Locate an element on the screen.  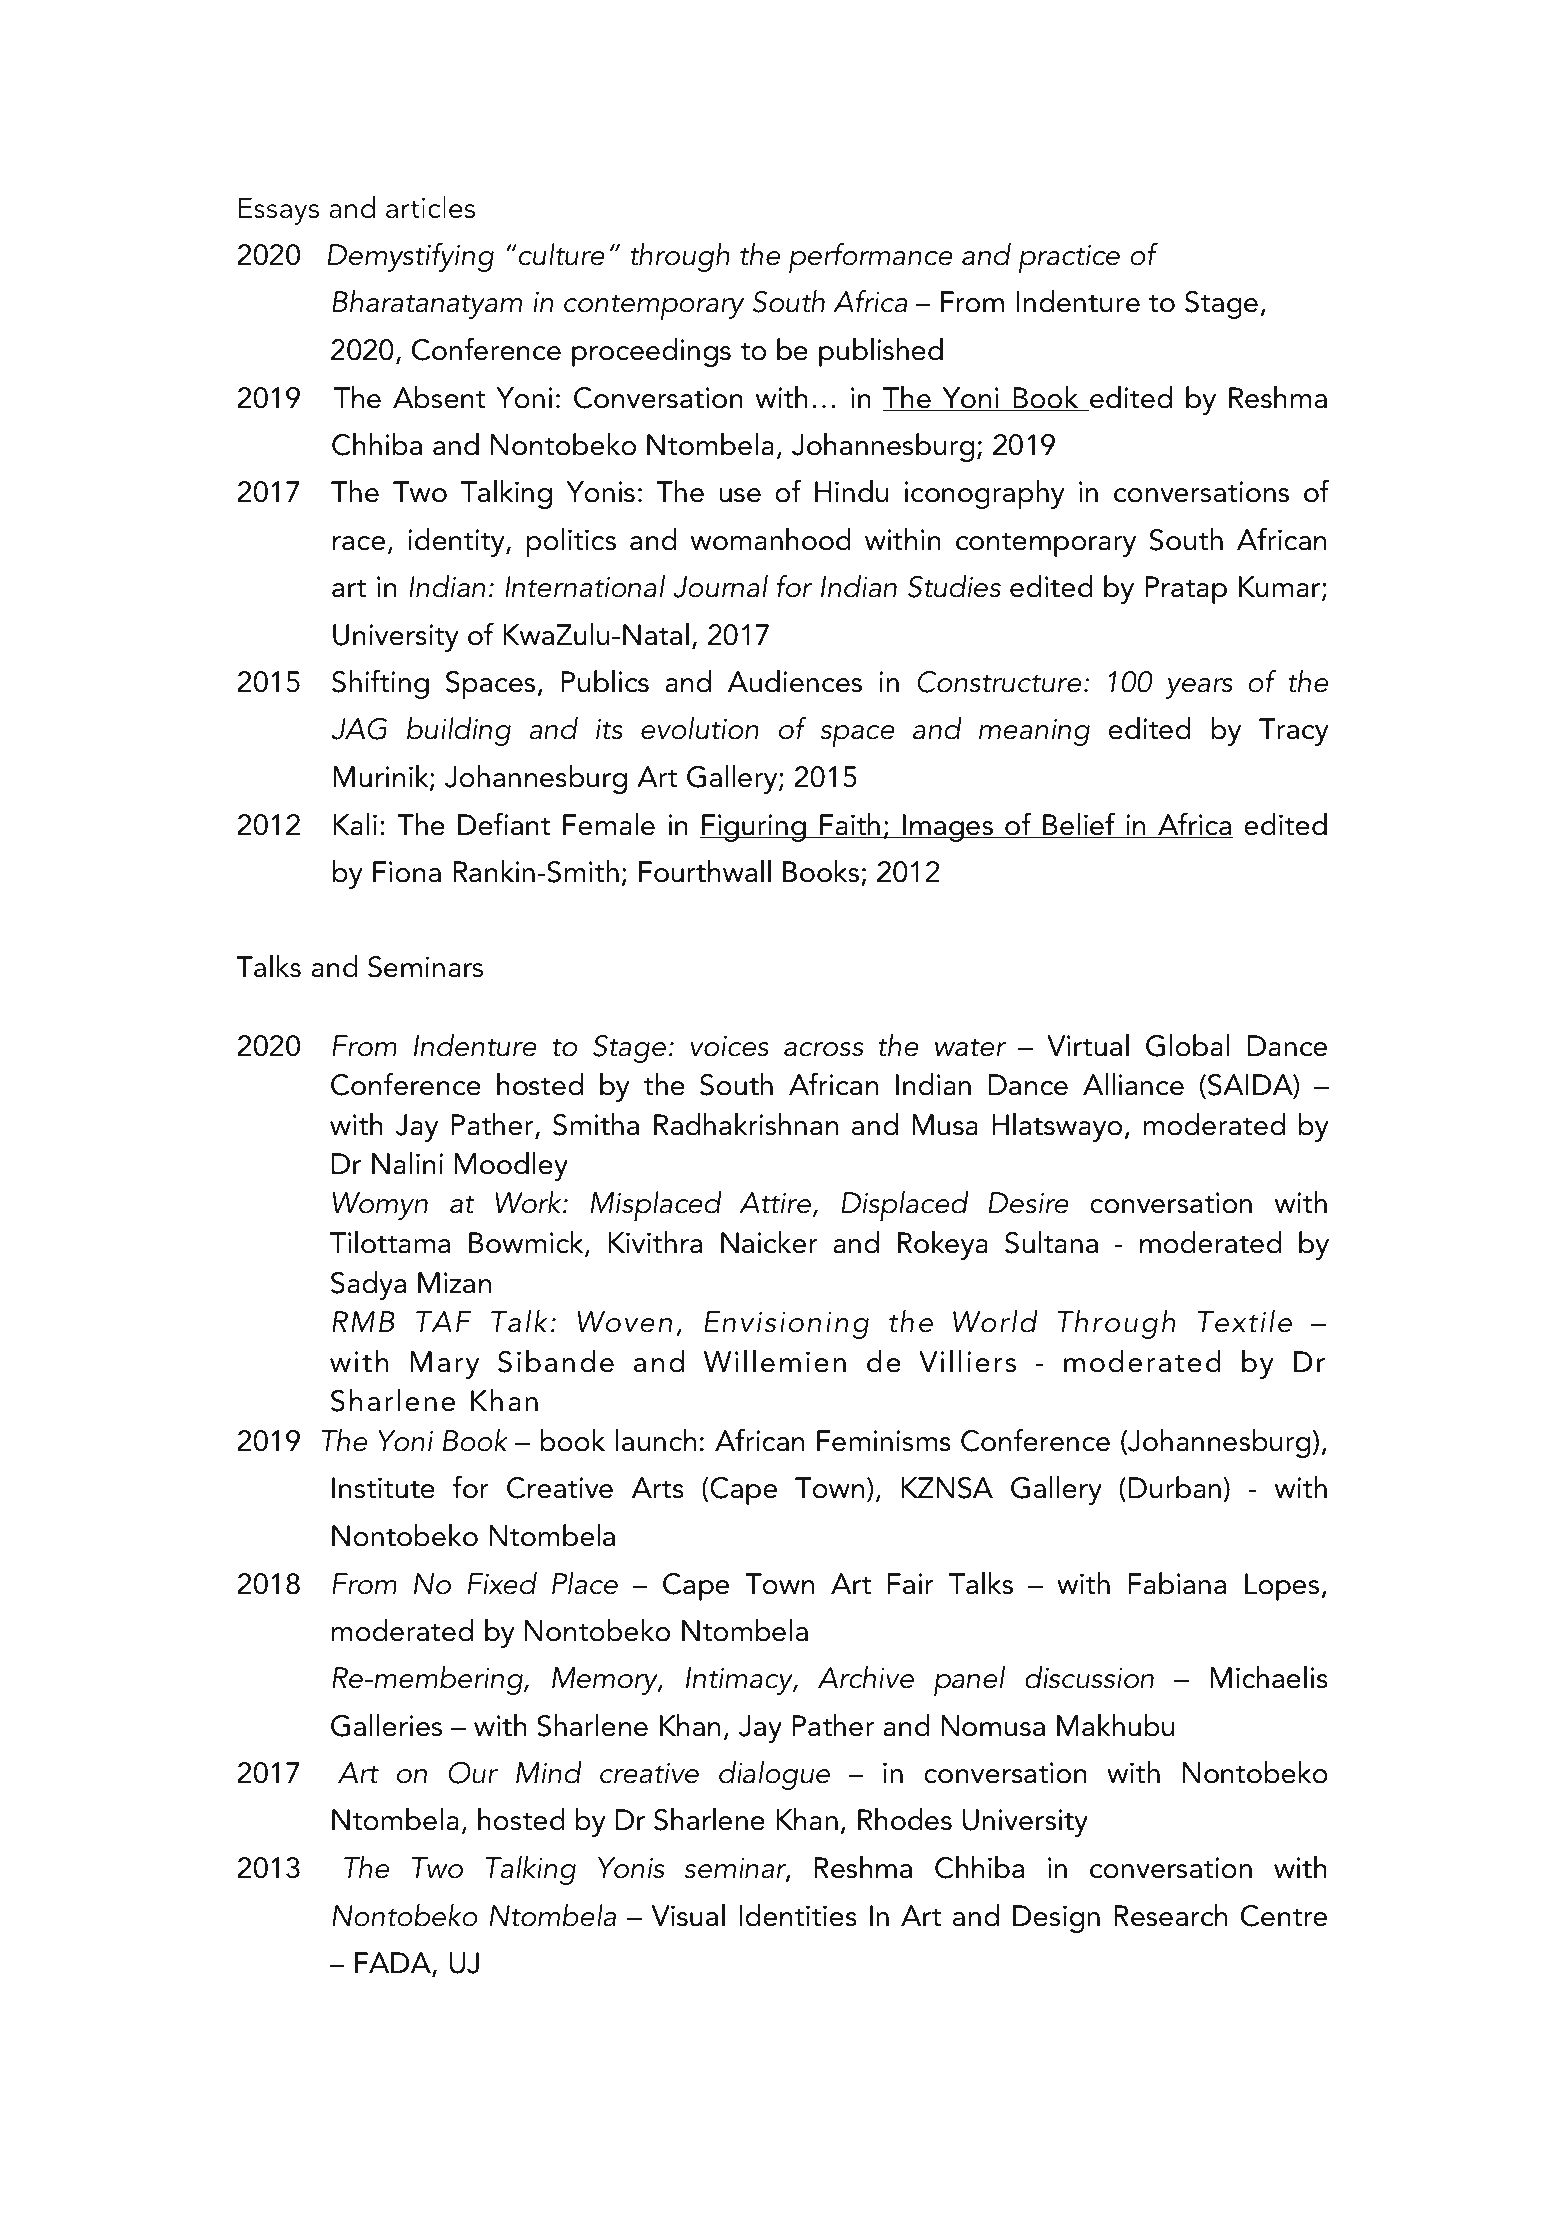
Demystifying is located at coordinates (411, 257).
